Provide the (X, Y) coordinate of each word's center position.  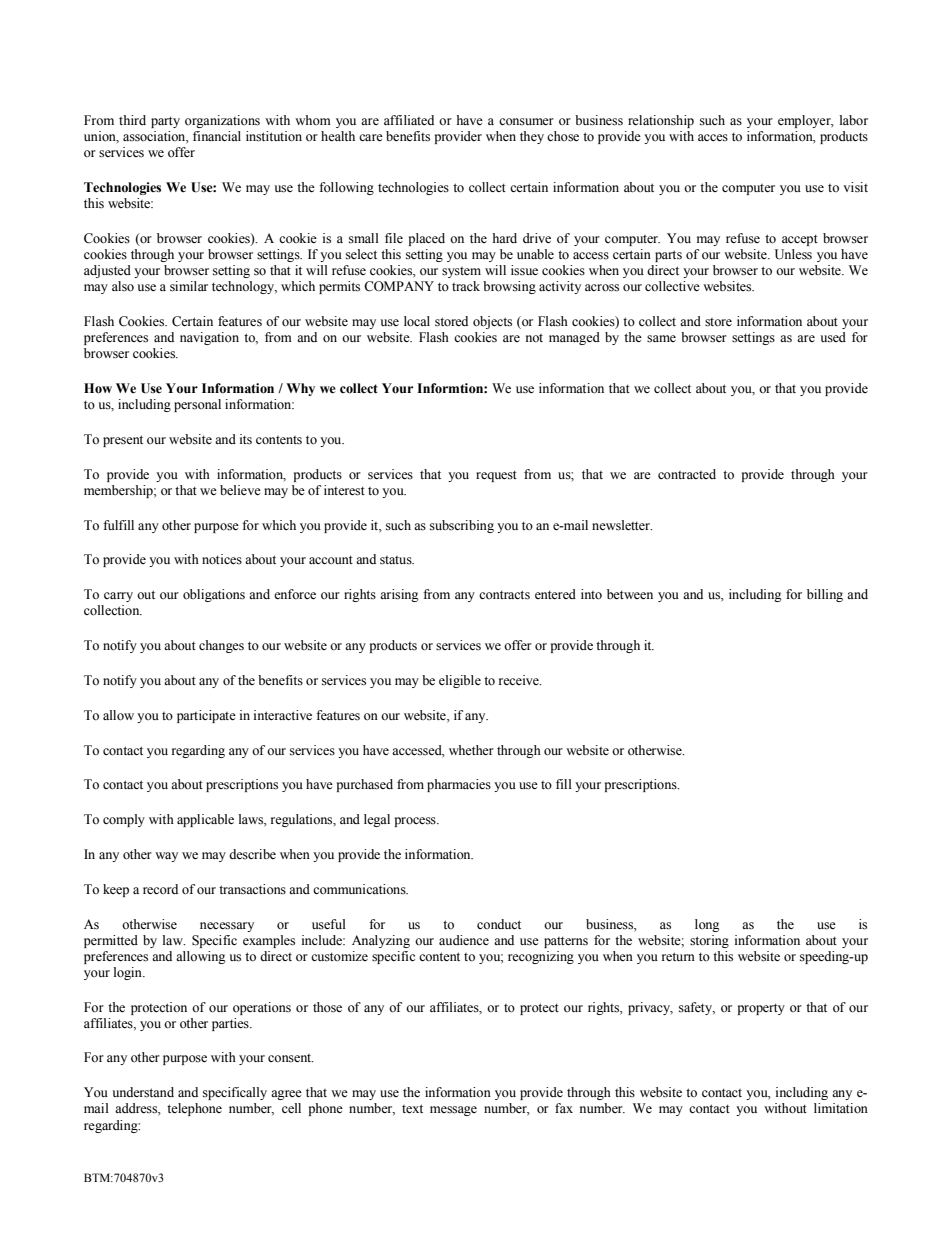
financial (217, 136)
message (453, 1111)
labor (853, 120)
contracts (504, 595)
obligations (214, 595)
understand (143, 1092)
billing (825, 595)
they (532, 137)
